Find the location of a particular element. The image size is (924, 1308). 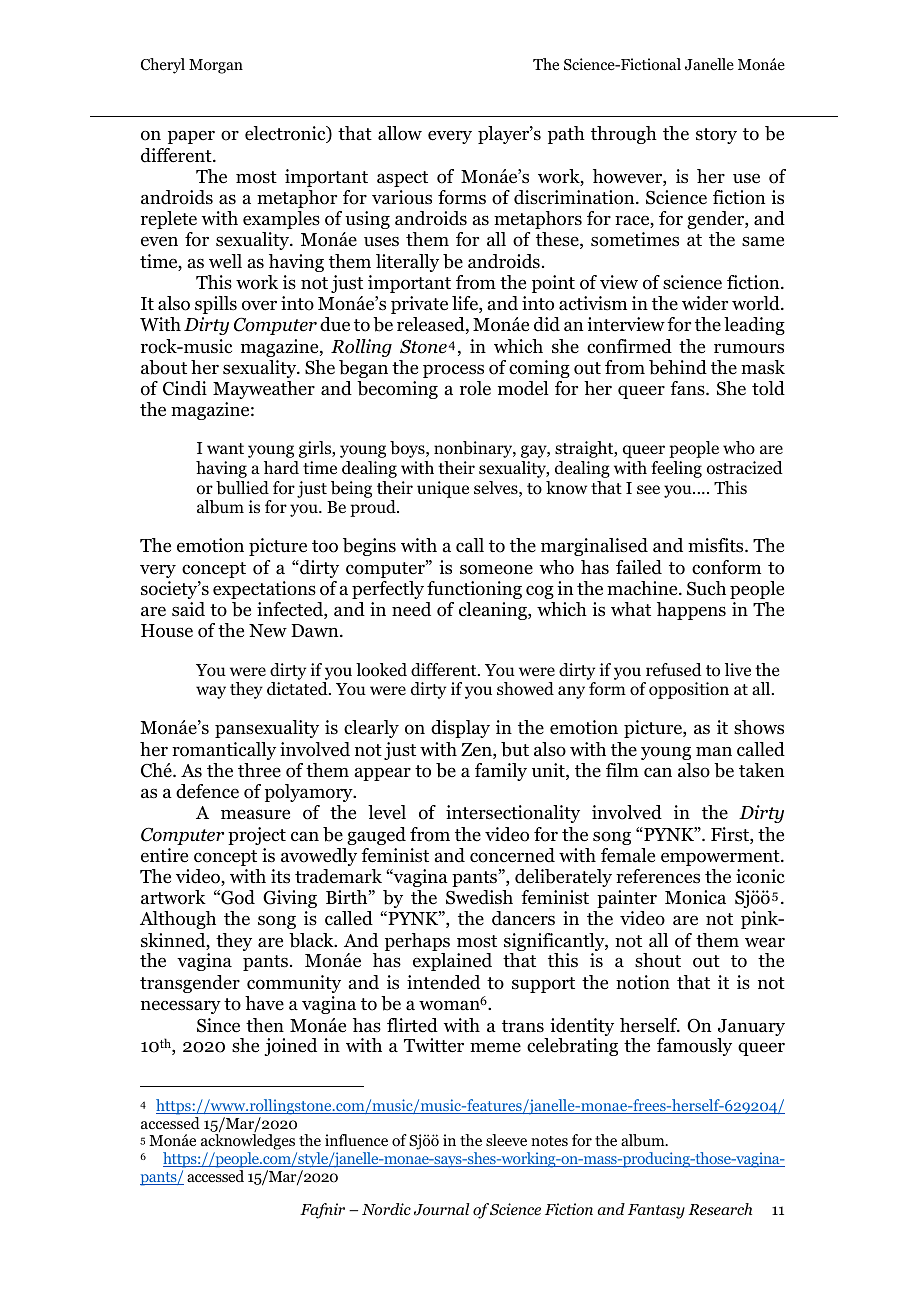

Fafnir is located at coordinates (322, 1211).
